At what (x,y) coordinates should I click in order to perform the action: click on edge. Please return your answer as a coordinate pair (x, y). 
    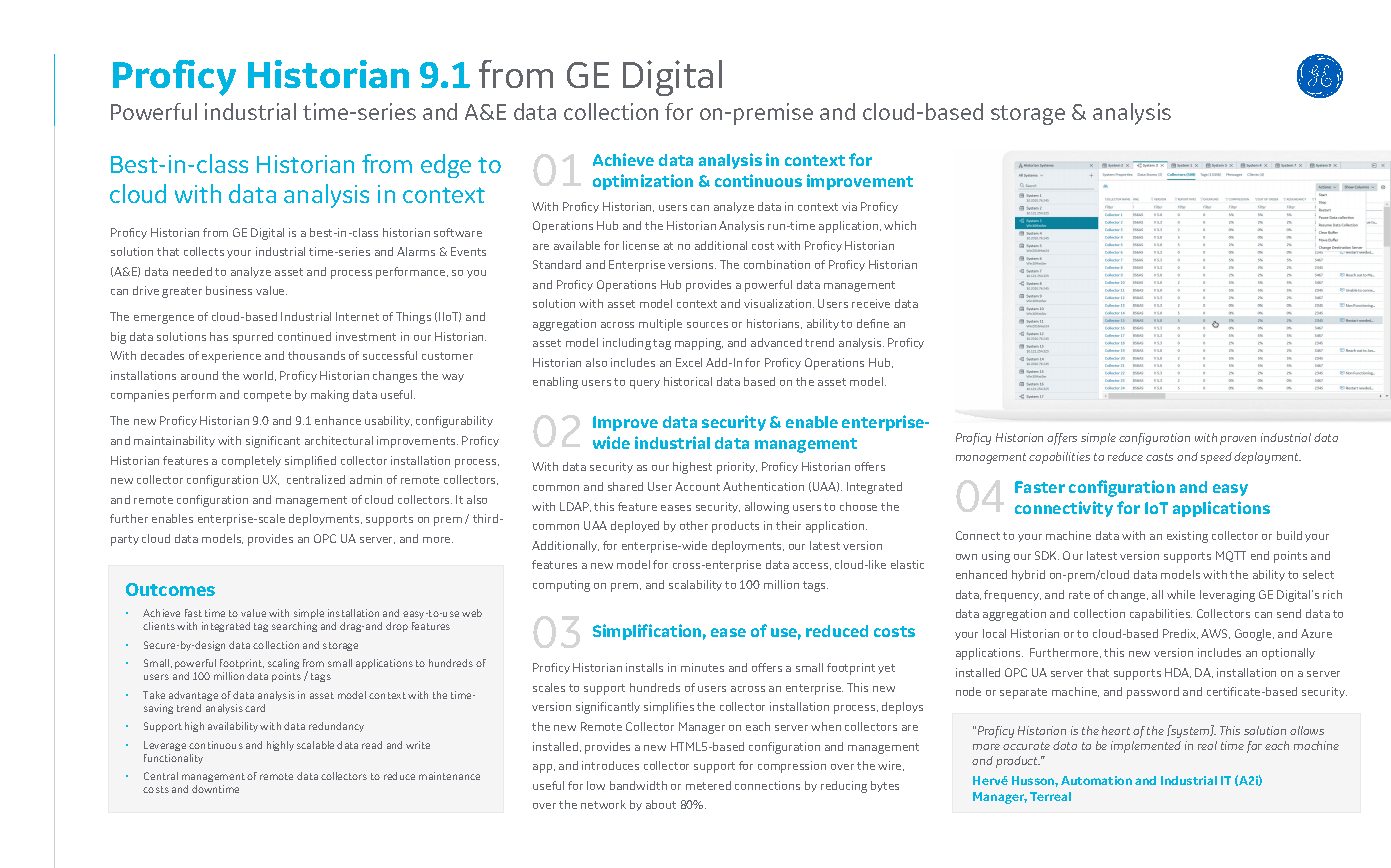
    Looking at the image, I should click on (446, 166).
